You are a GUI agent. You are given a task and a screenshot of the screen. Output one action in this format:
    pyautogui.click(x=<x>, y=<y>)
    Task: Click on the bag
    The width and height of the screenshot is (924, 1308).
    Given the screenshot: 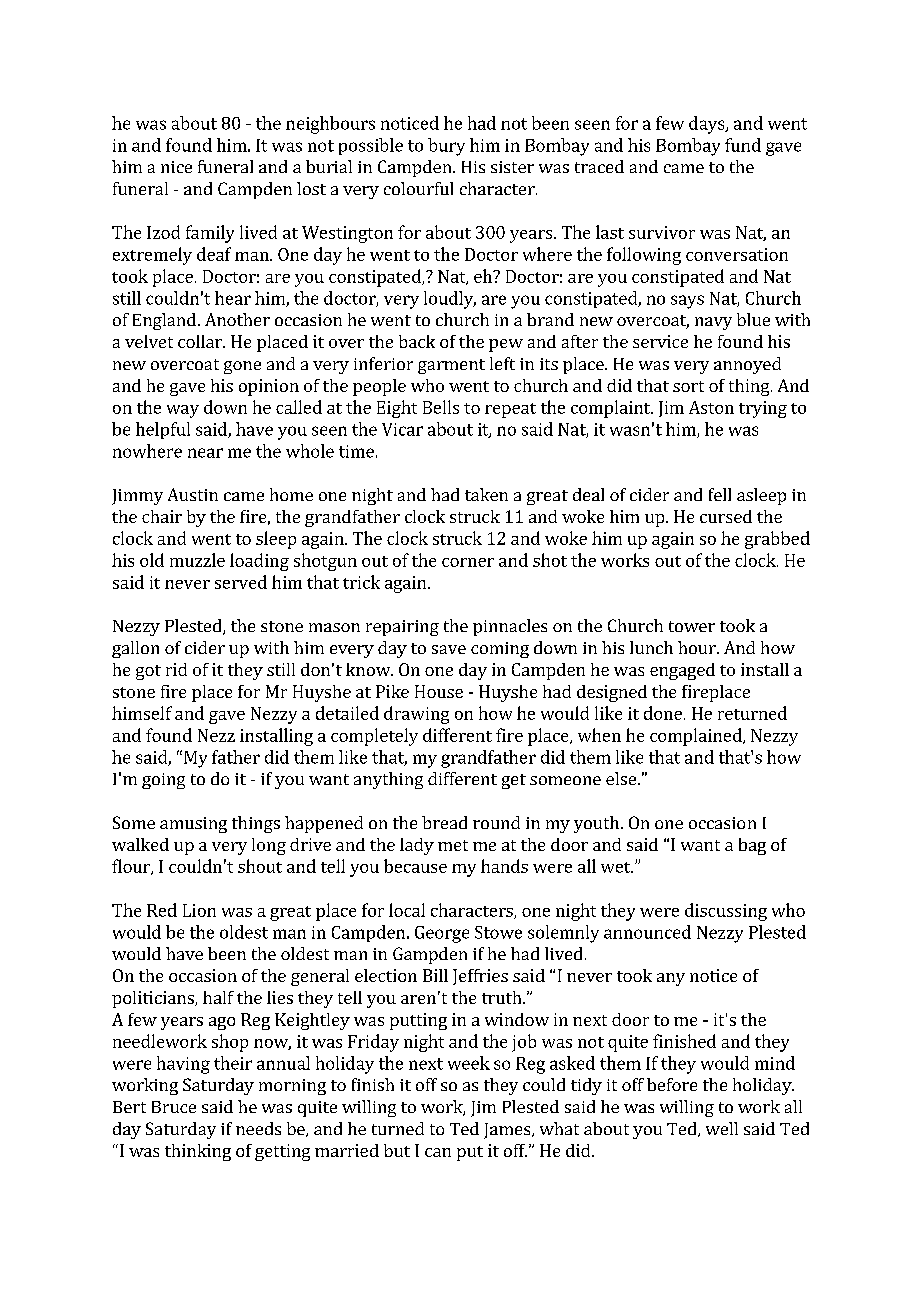 What is the action you would take?
    pyautogui.click(x=752, y=846)
